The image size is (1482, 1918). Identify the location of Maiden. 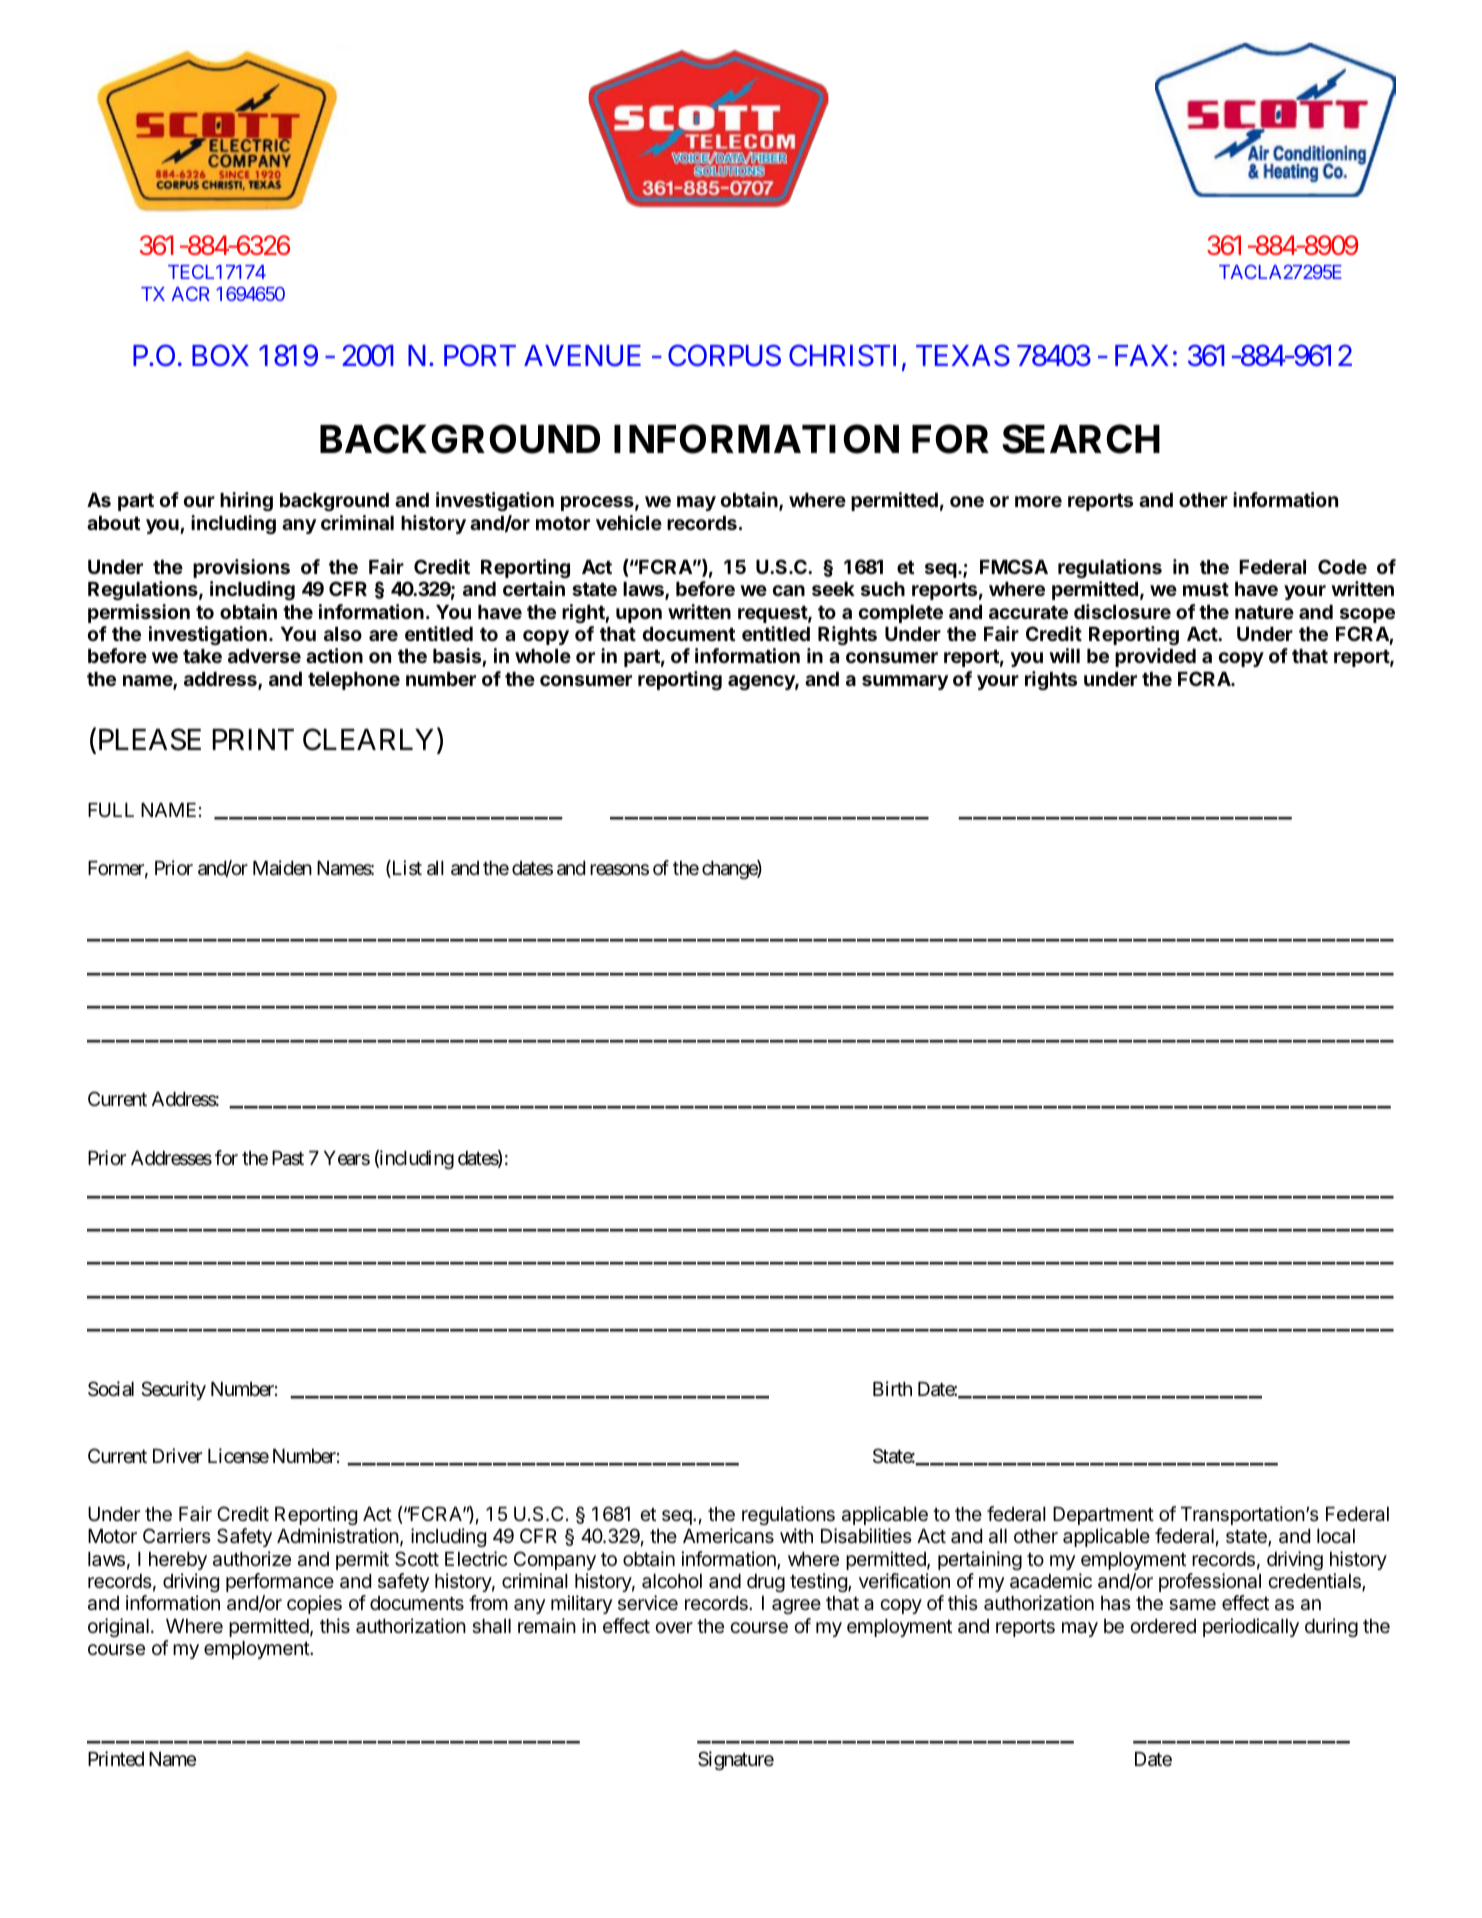
(282, 868).
